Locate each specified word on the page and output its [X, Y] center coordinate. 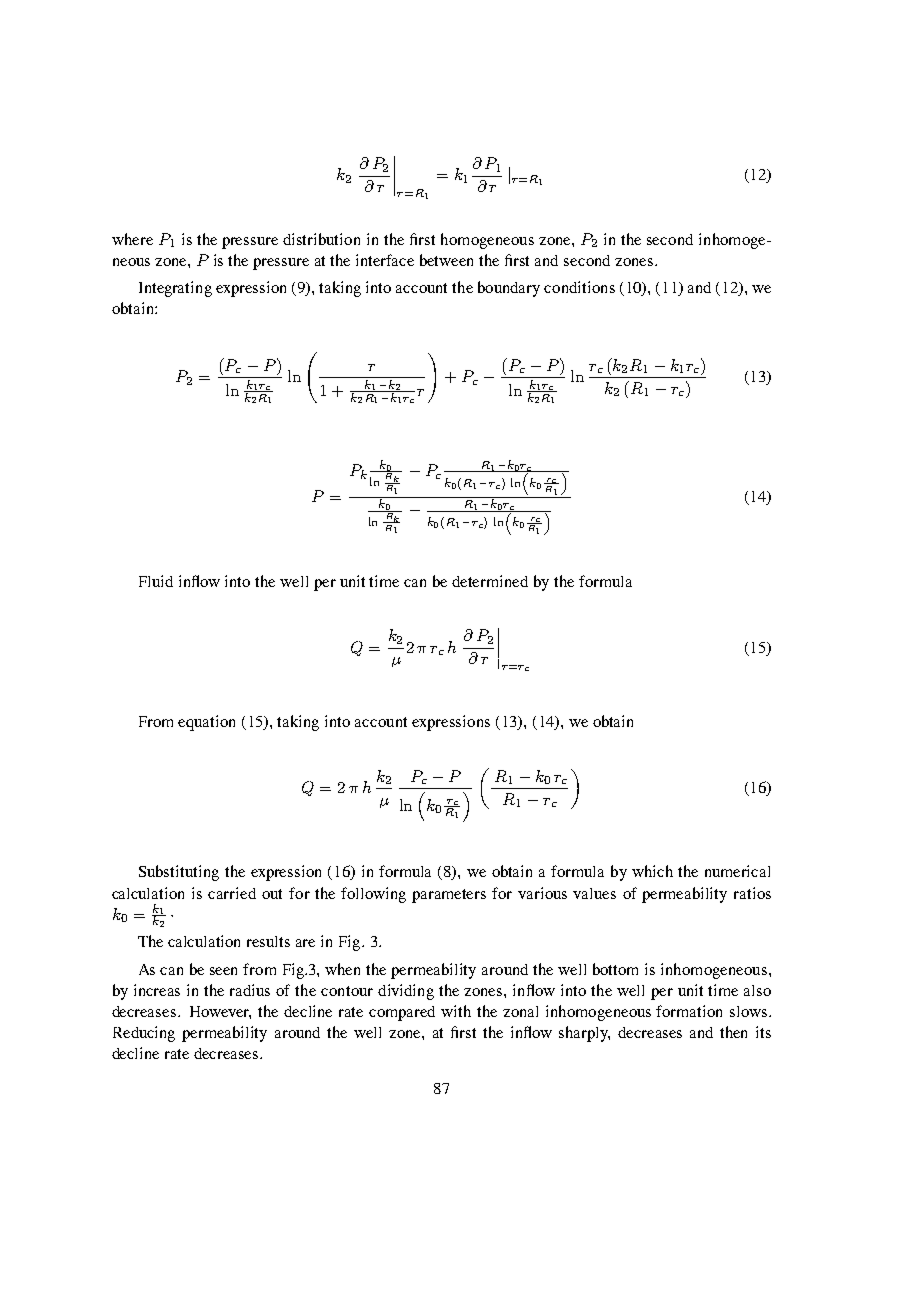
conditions [579, 287]
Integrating [175, 289]
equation [206, 723]
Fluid [156, 581]
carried [232, 893]
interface [385, 260]
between [446, 260]
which [652, 871]
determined [490, 581]
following [373, 895]
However [220, 1012]
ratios [752, 893]
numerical [737, 871]
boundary [509, 289]
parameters [449, 896]
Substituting [179, 873]
